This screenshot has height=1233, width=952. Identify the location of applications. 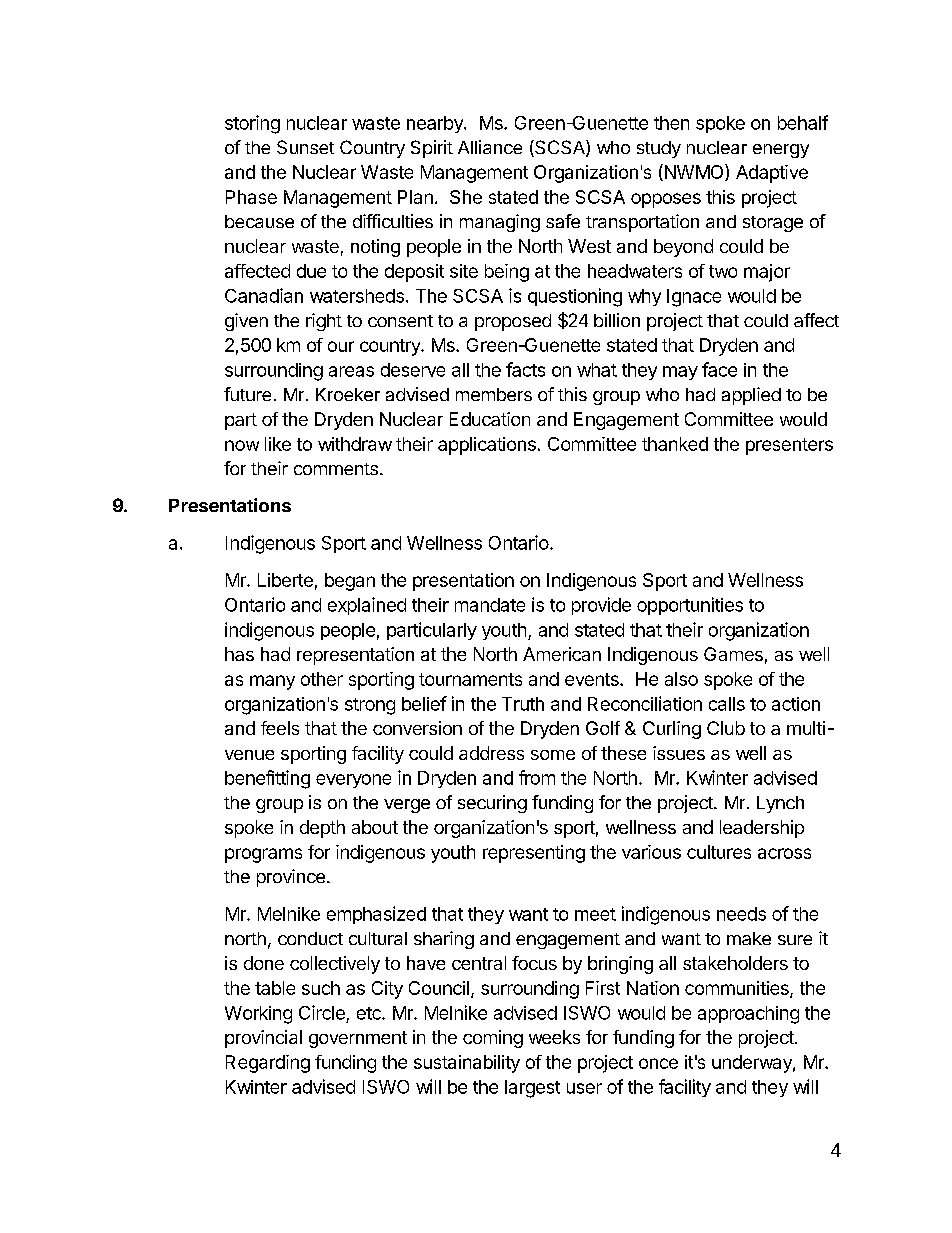
(487, 446).
